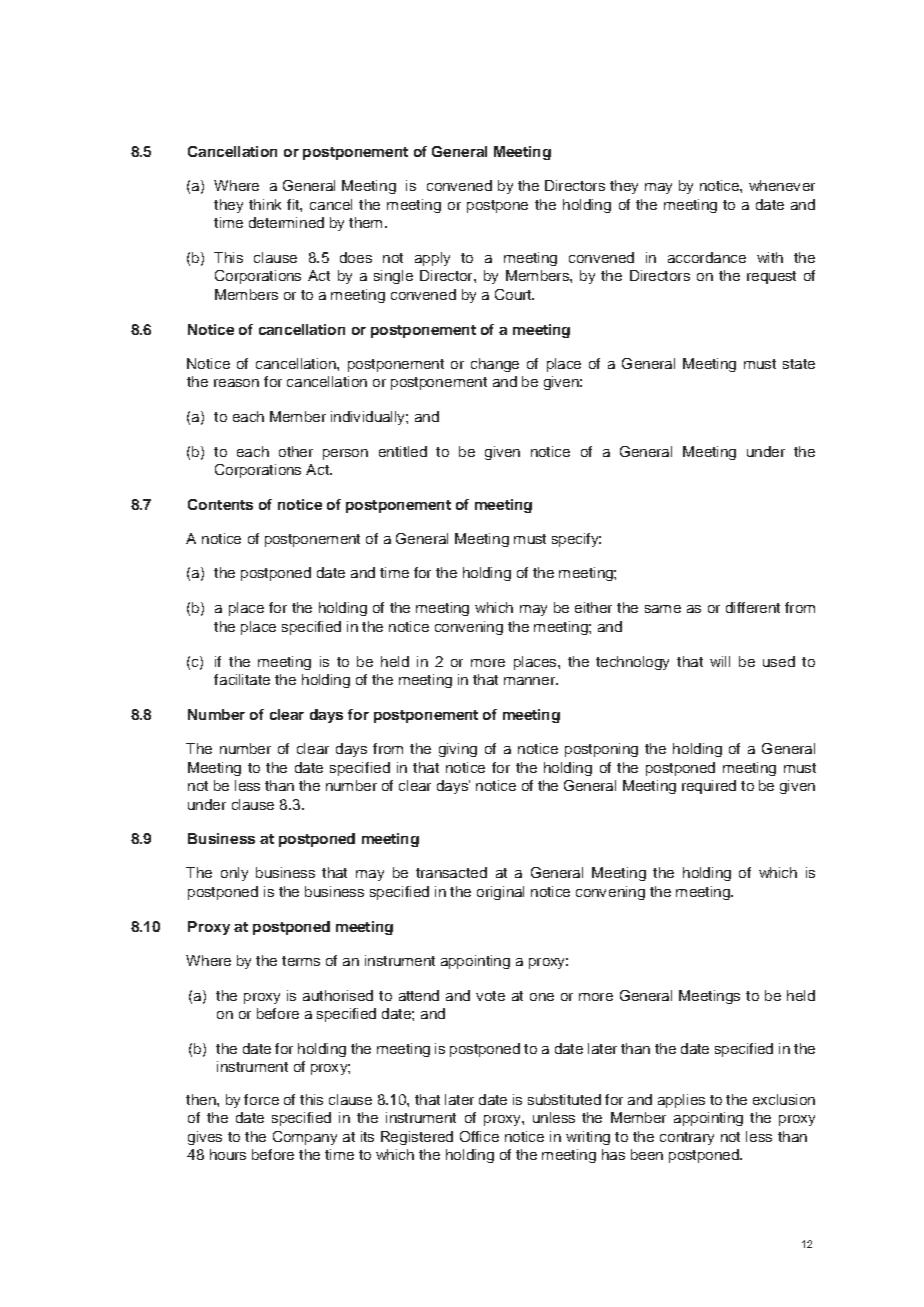 The image size is (924, 1307). Describe the element at coordinates (432, 259) in the screenshot. I see `apply` at that location.
